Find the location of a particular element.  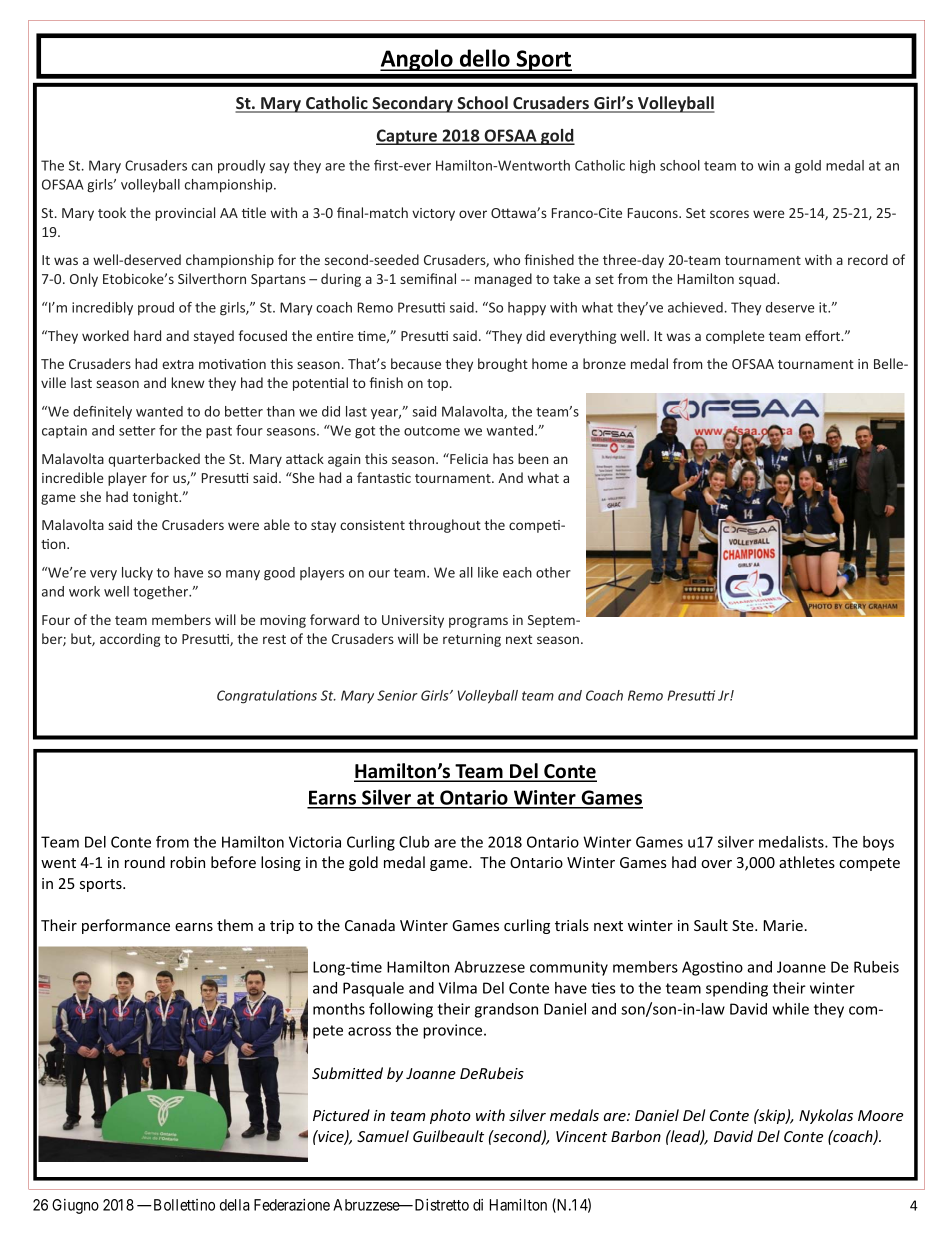

returning is located at coordinates (472, 640).
